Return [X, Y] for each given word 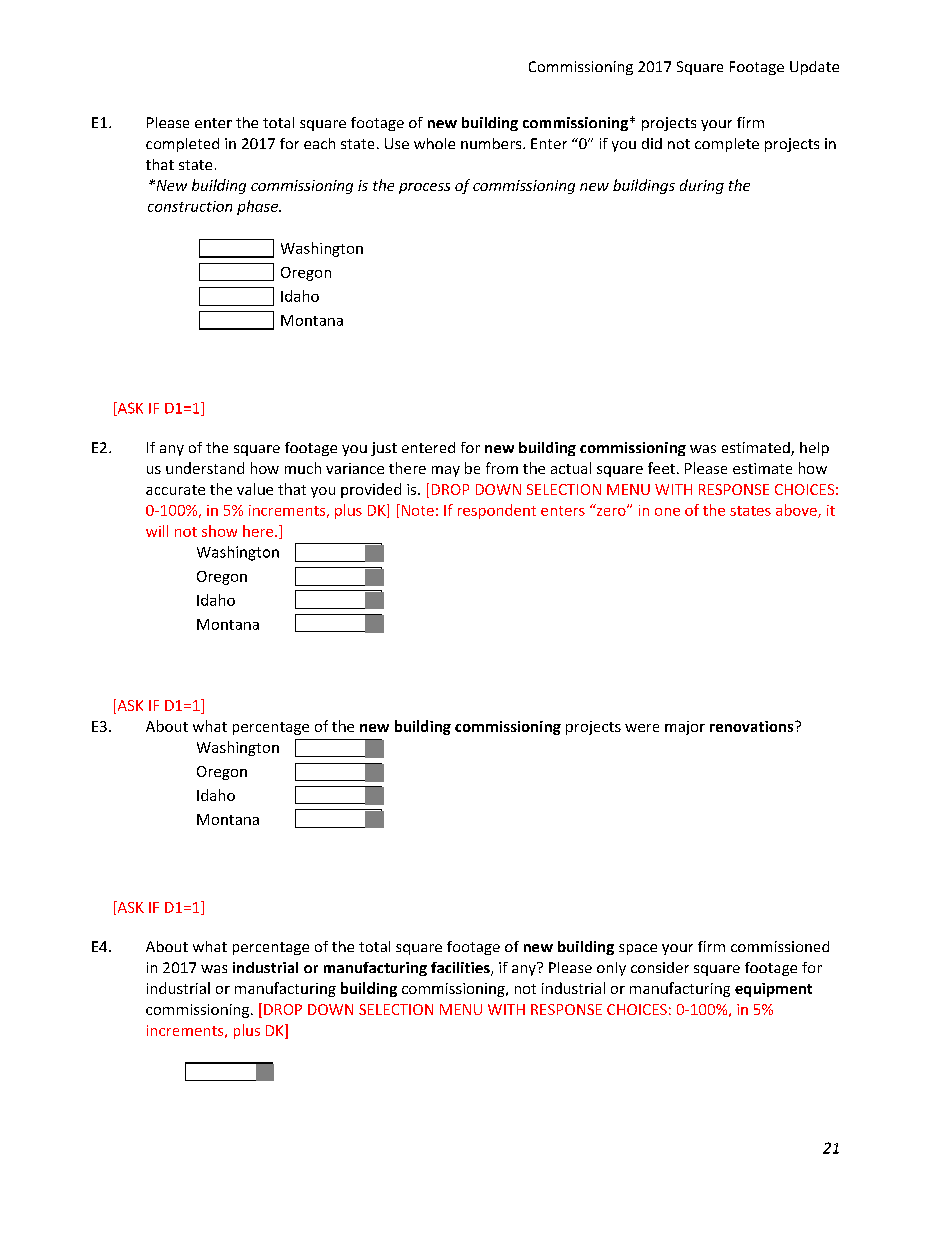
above [797, 511]
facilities [461, 969]
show [219, 531]
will [157, 531]
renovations [753, 726]
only [611, 969]
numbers [492, 143]
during [702, 186]
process [424, 188]
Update [814, 68]
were [642, 728]
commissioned [780, 946]
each [319, 143]
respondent [497, 511]
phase [259, 207]
